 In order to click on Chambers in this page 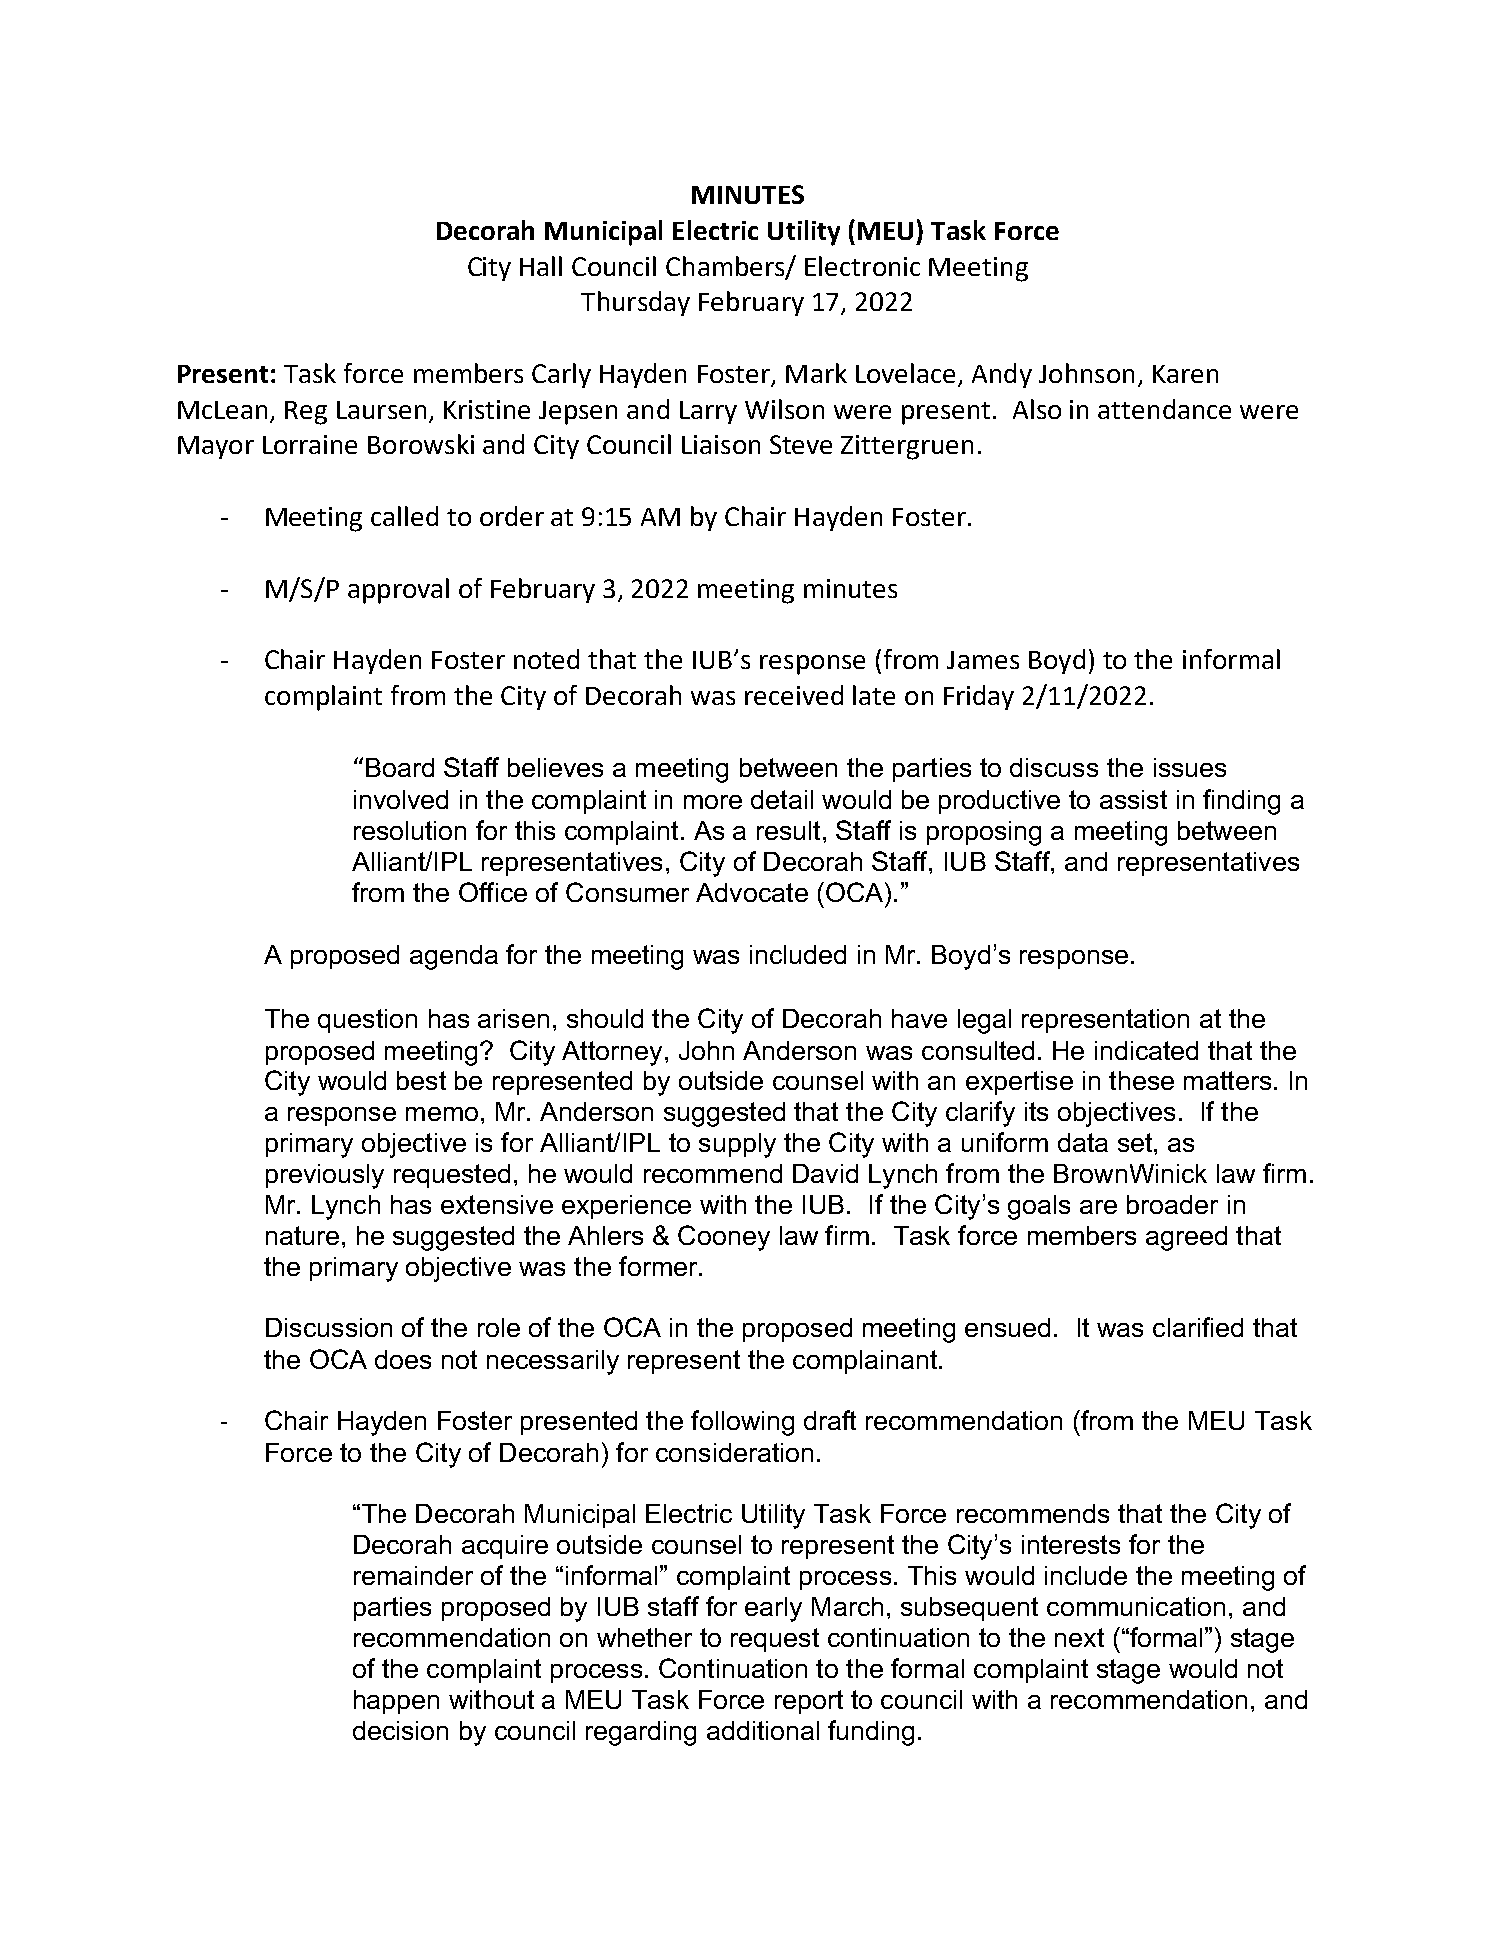, I will do `click(726, 267)`.
